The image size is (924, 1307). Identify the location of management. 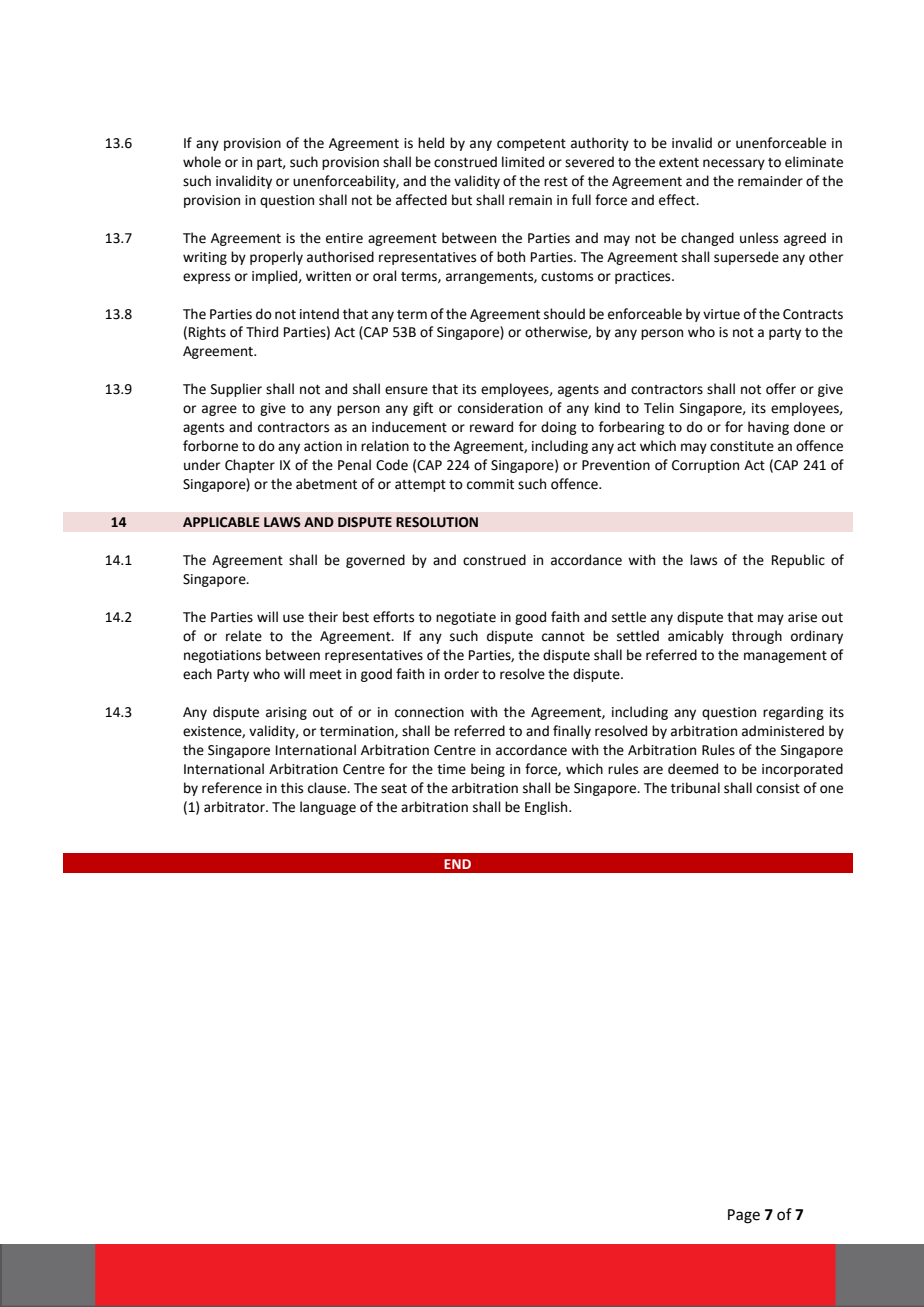
(785, 657).
